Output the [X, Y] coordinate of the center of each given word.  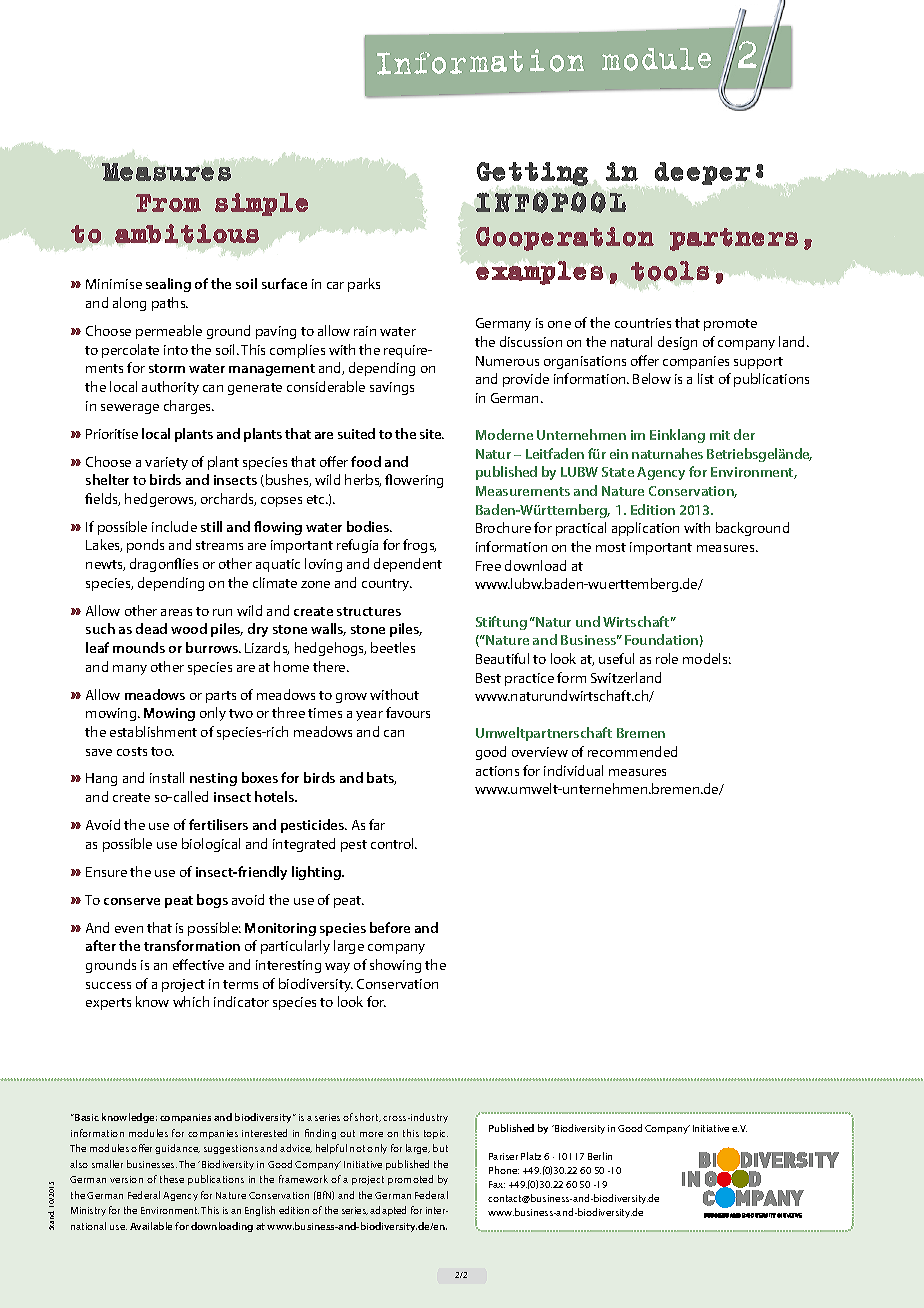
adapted [388, 1211]
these [172, 1179]
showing [395, 966]
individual [573, 770]
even [129, 929]
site [432, 434]
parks [364, 285]
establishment [153, 731]
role [667, 658]
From [168, 203]
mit [720, 435]
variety [166, 463]
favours [408, 712]
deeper [702, 173]
